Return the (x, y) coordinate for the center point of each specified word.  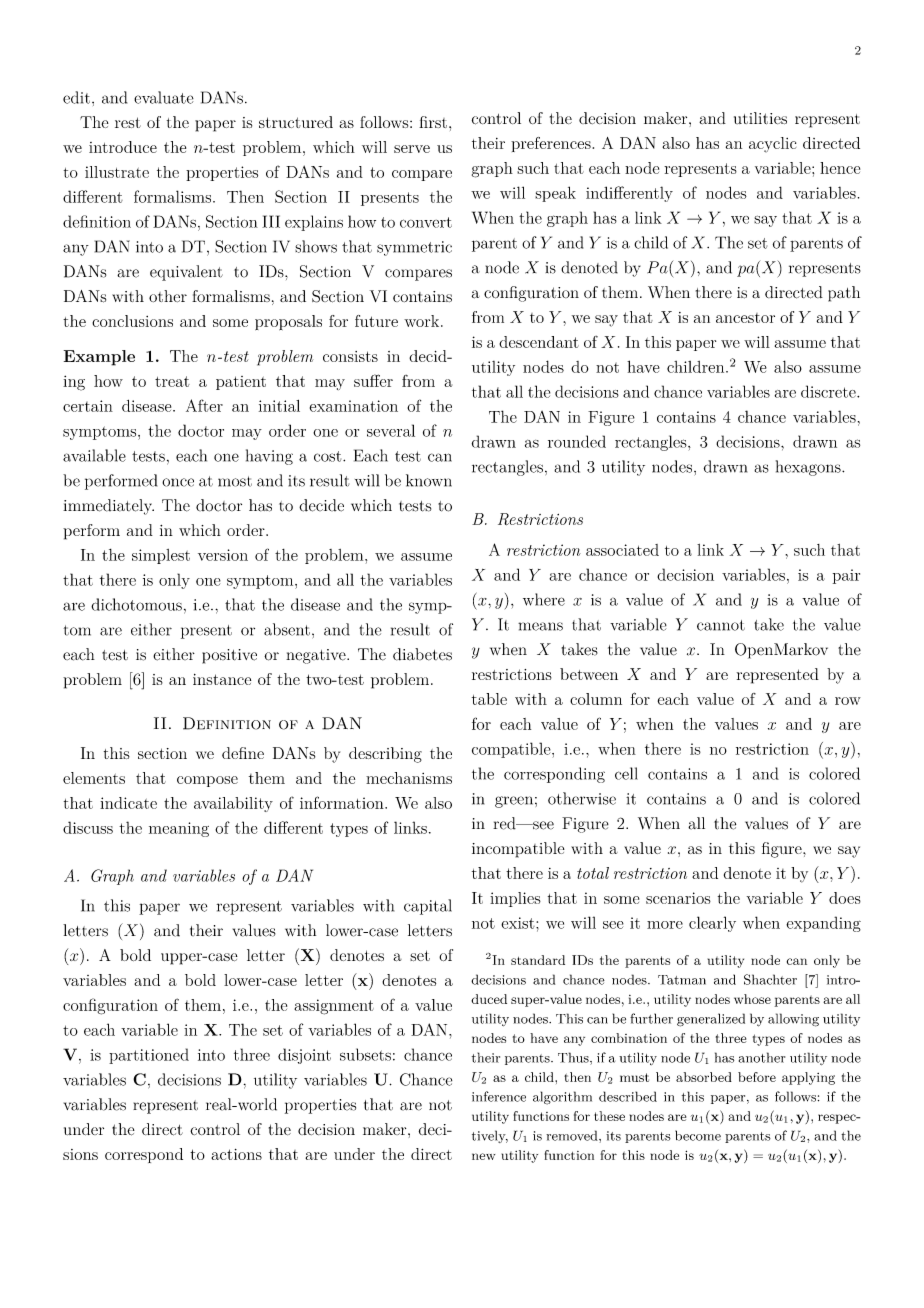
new (483, 1156)
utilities (760, 118)
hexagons (809, 468)
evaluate (164, 97)
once (178, 482)
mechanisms (409, 778)
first (433, 122)
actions (236, 1154)
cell (626, 773)
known (429, 480)
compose (207, 781)
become (698, 1135)
